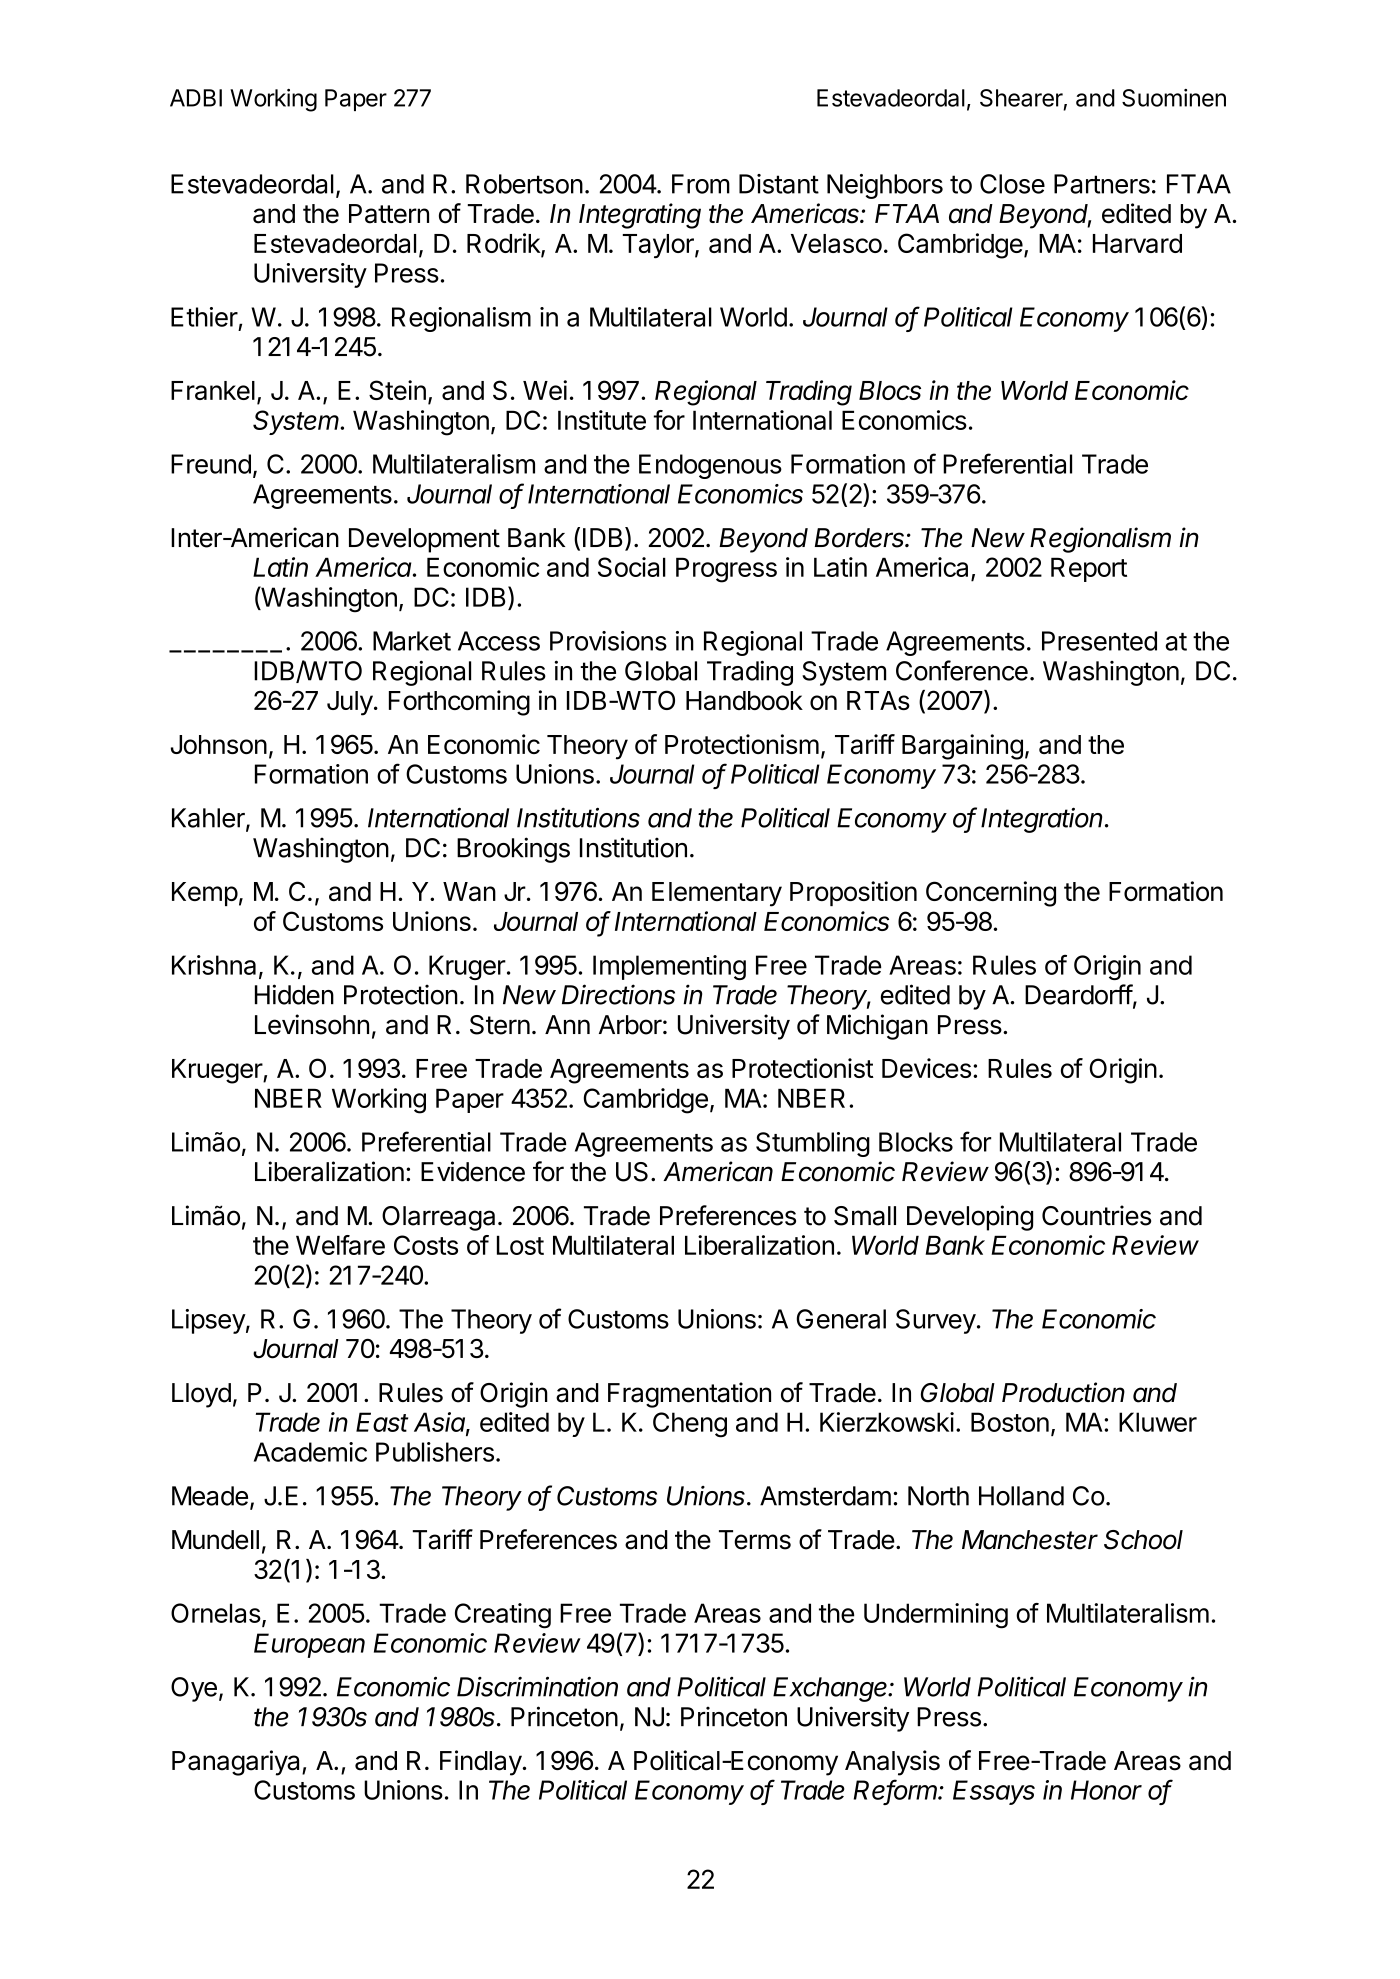  I want to click on Handbook, so click(744, 700).
